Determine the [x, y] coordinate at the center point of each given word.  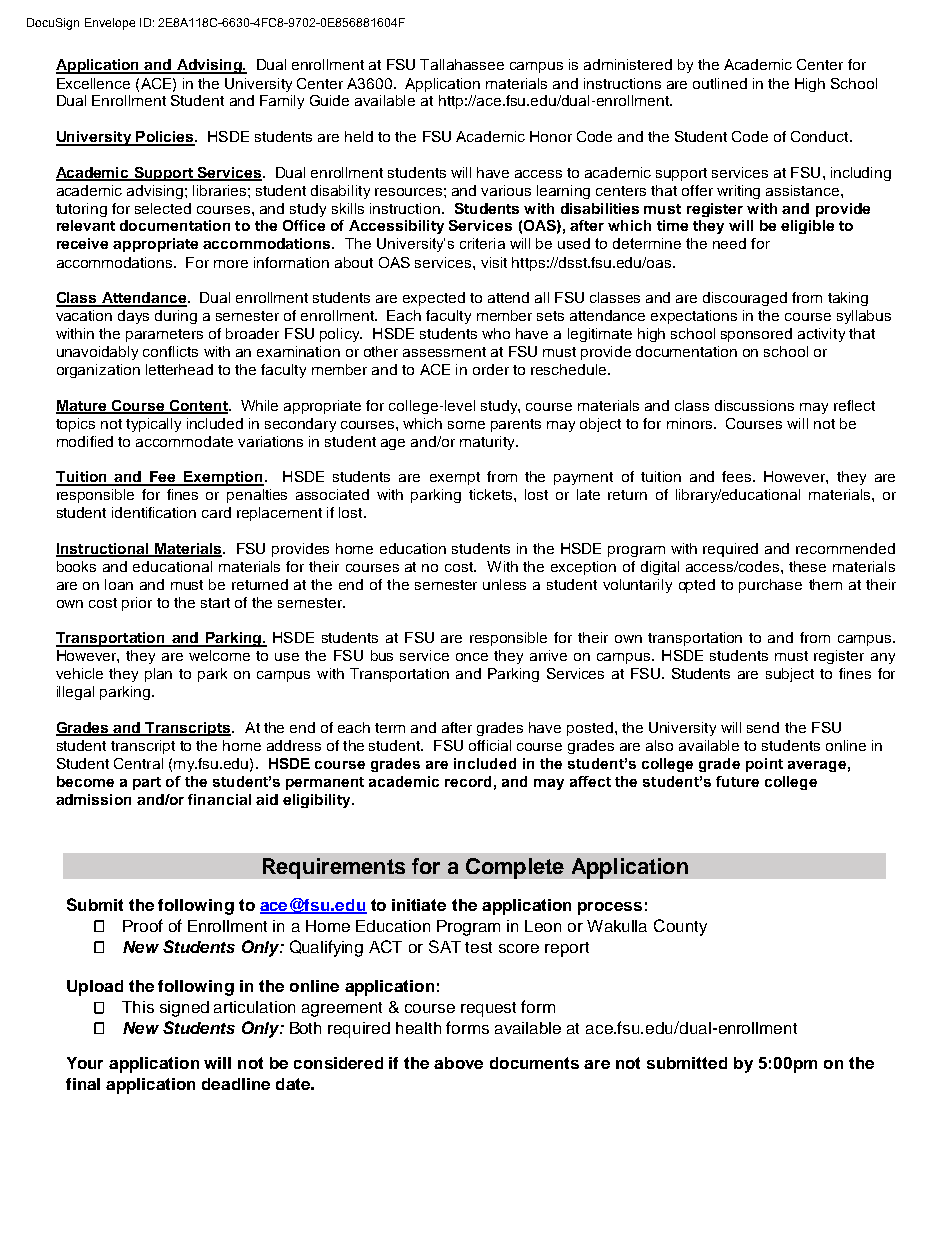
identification [154, 512]
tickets [492, 494]
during [176, 317]
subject [790, 675]
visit [494, 262]
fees [738, 476]
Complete [515, 868]
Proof [143, 925]
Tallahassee [462, 64]
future [737, 781]
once [472, 657]
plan [158, 675]
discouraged [745, 299]
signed [184, 1009]
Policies [165, 138]
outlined [720, 83]
